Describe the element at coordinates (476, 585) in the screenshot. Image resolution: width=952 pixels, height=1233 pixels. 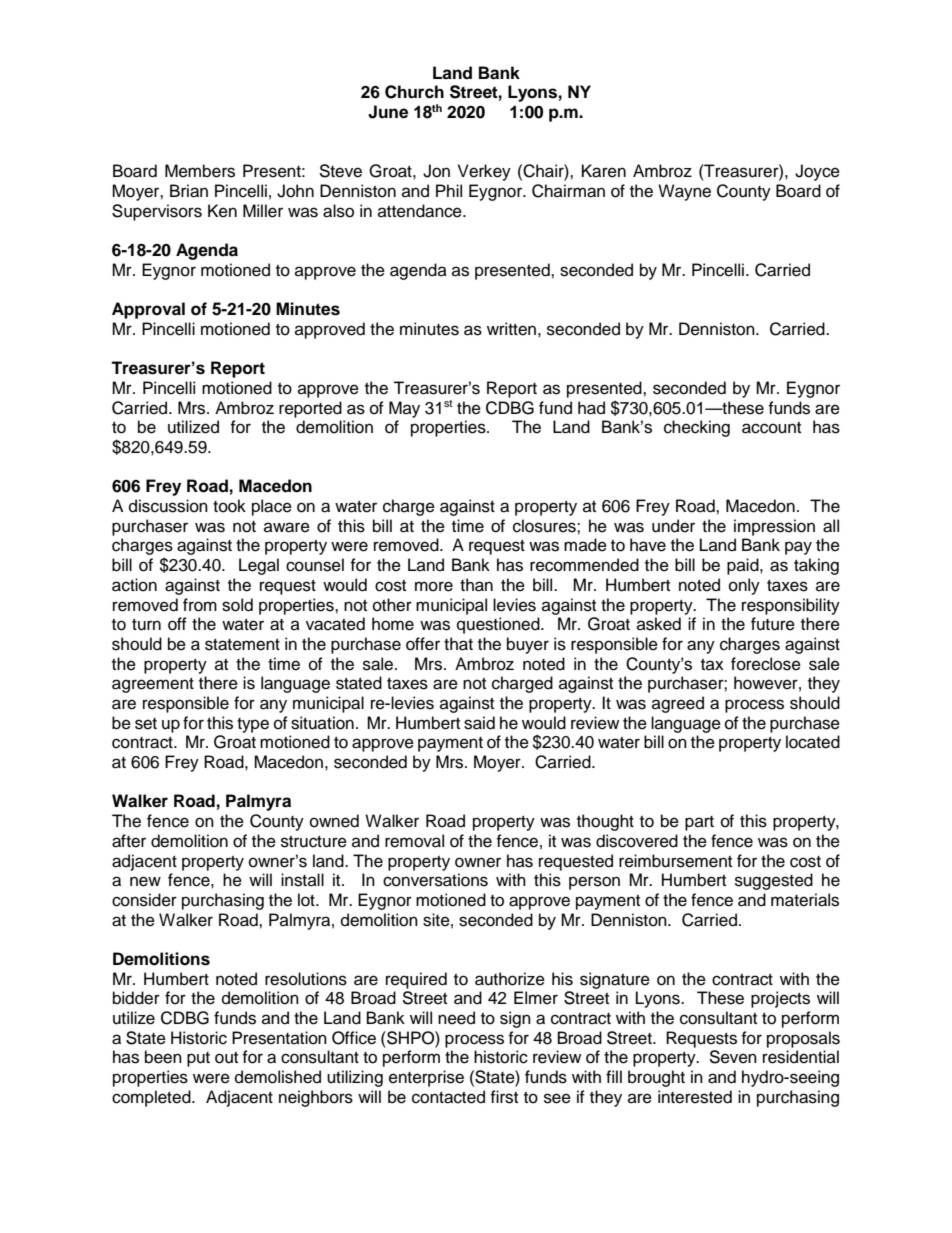
I see `than` at that location.
